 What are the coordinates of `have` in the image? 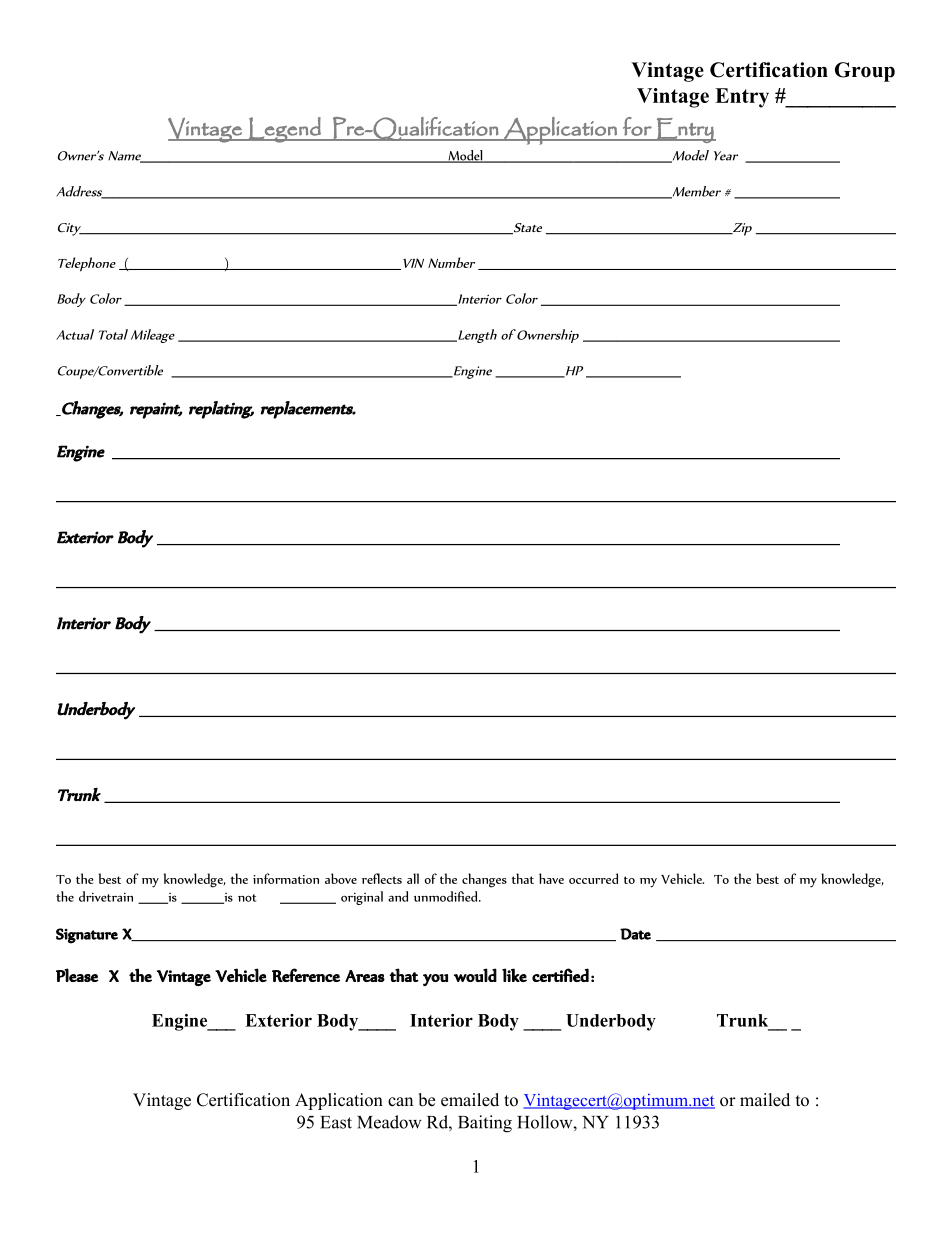 It's located at (551, 878).
